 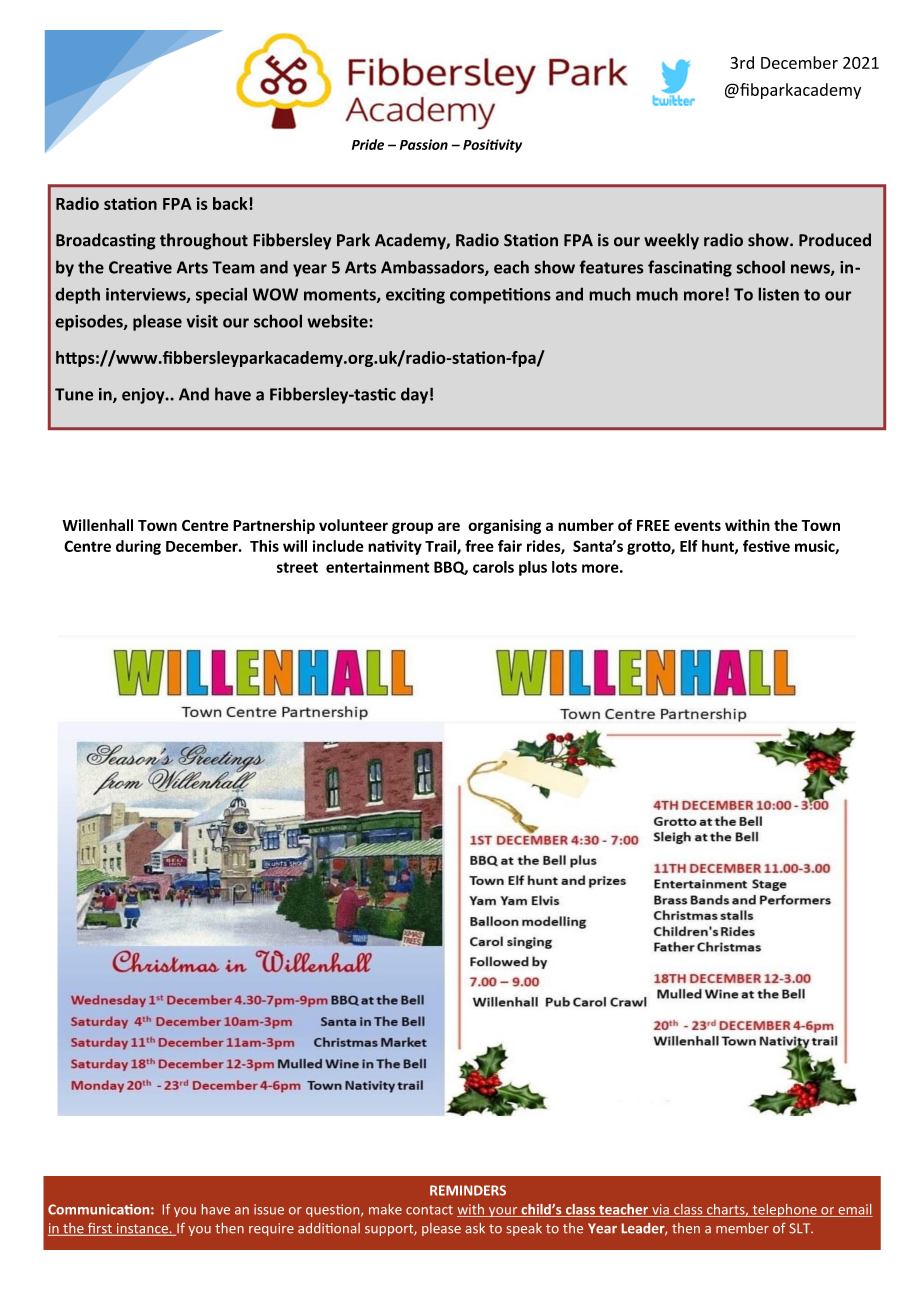 What do you see at coordinates (429, 1210) in the screenshot?
I see `contact` at bounding box center [429, 1210].
